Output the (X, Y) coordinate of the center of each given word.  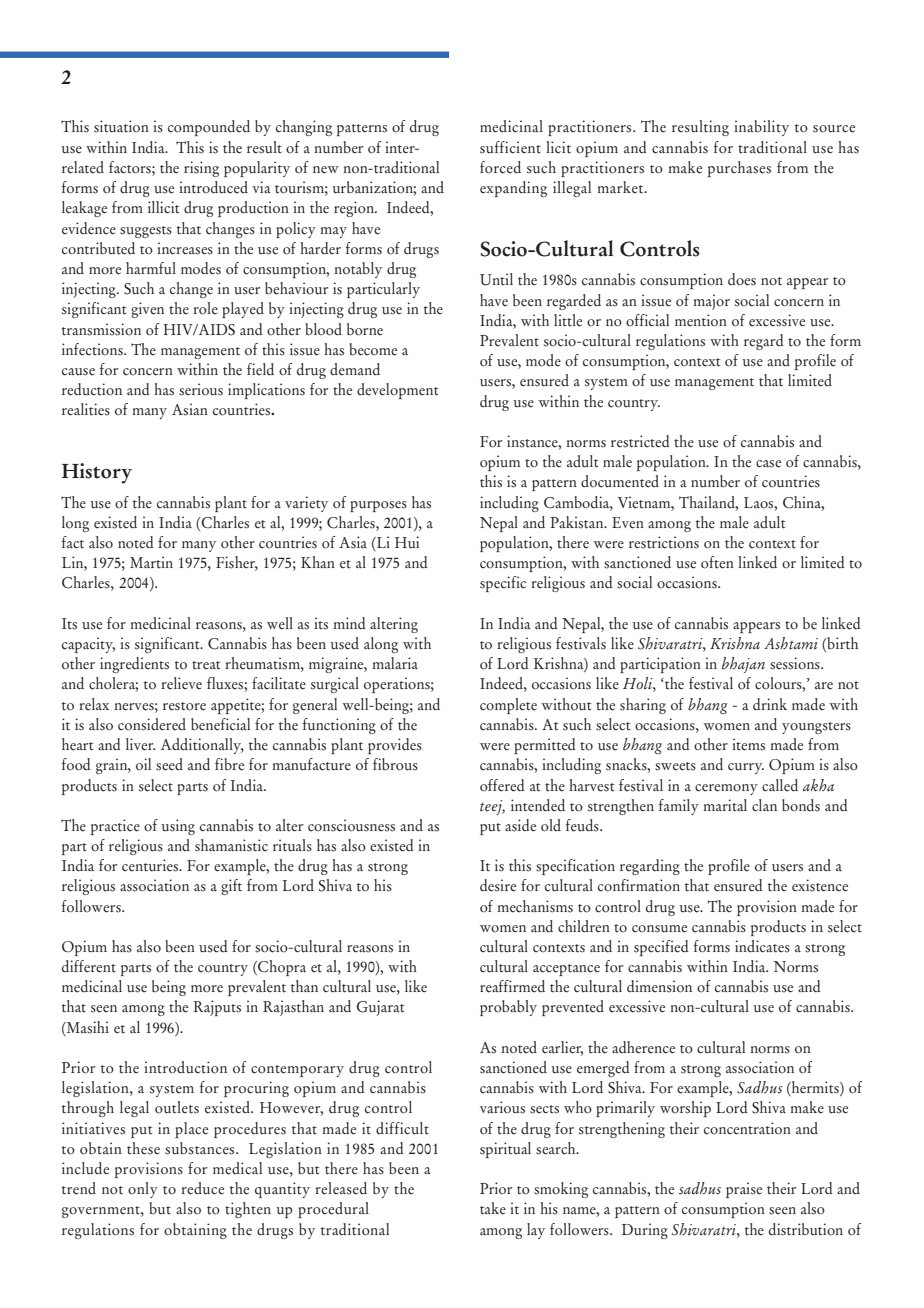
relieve (181, 683)
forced (500, 167)
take (493, 1208)
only (143, 1190)
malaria (395, 663)
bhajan (743, 665)
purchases (739, 169)
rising (201, 169)
